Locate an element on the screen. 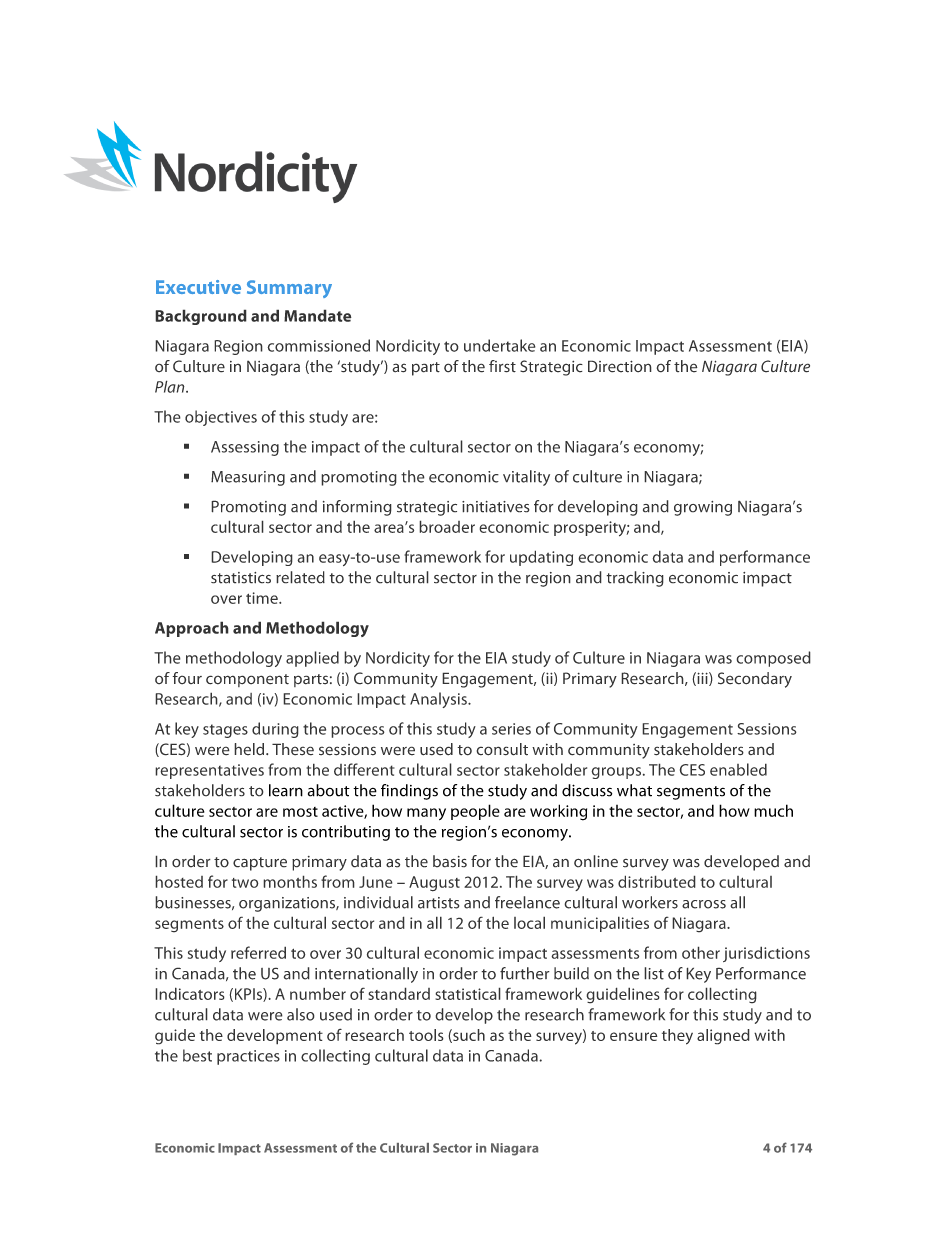  Background is located at coordinates (201, 317).
